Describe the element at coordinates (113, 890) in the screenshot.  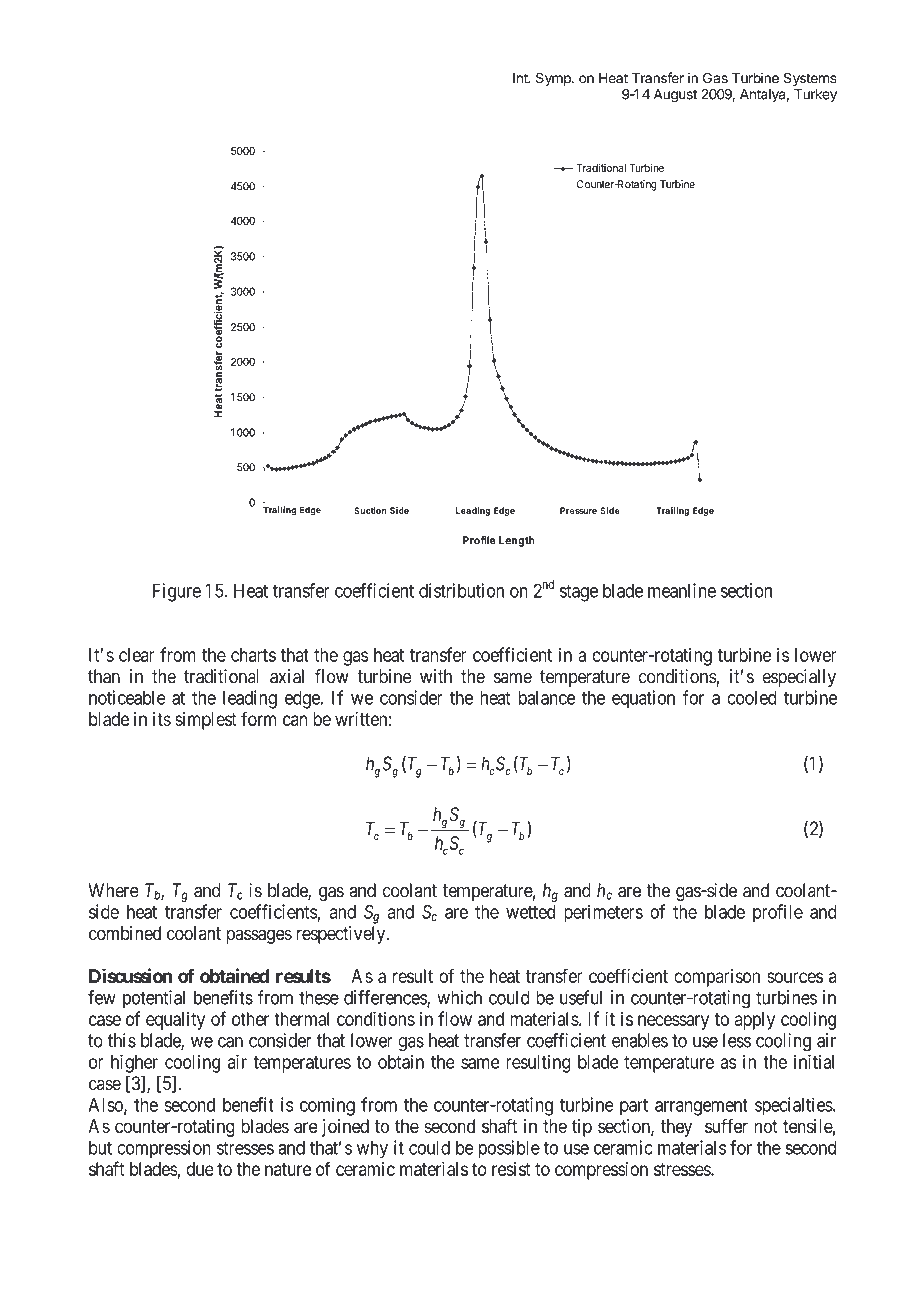
I see `Where` at that location.
